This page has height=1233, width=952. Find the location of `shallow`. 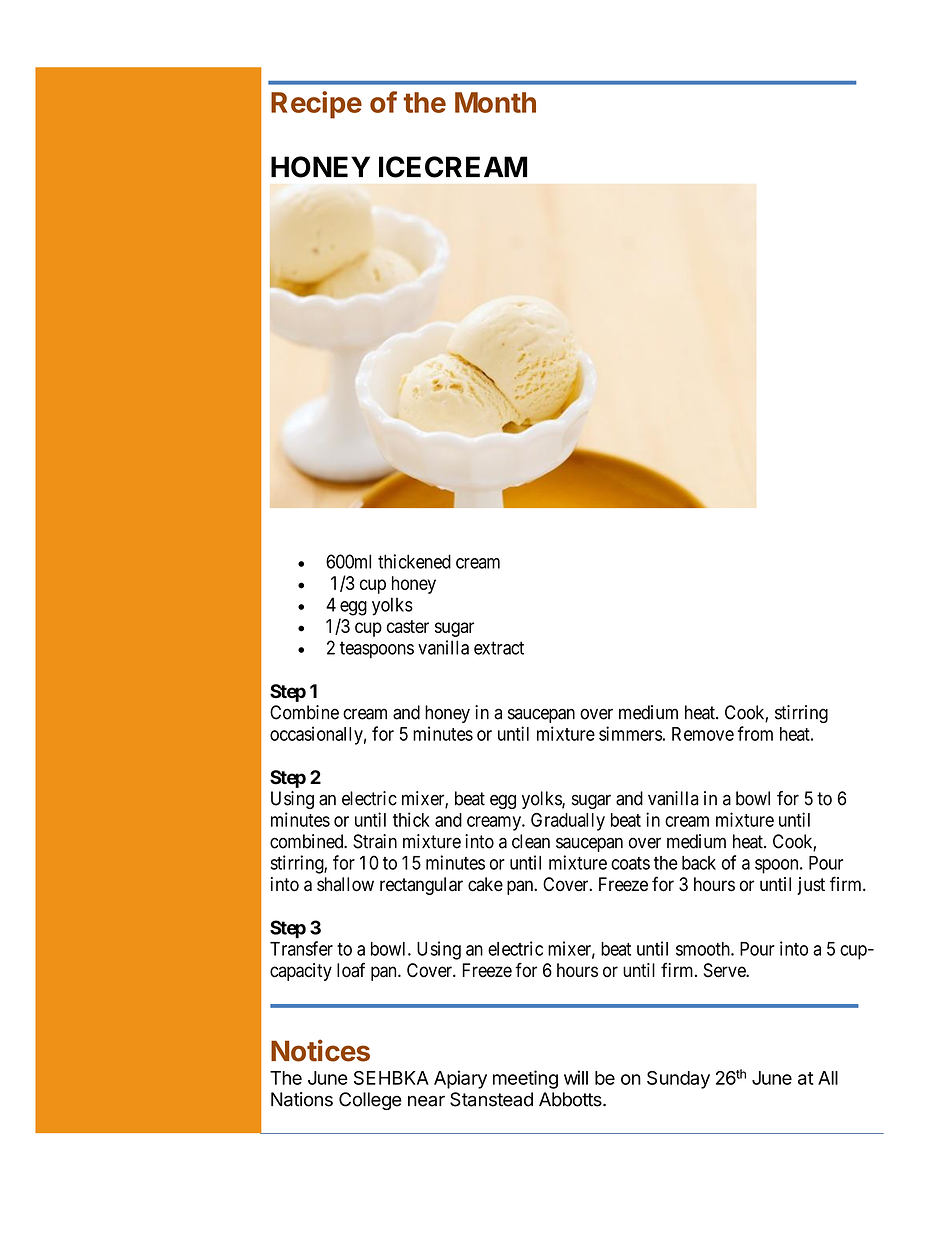

shallow is located at coordinates (345, 884).
